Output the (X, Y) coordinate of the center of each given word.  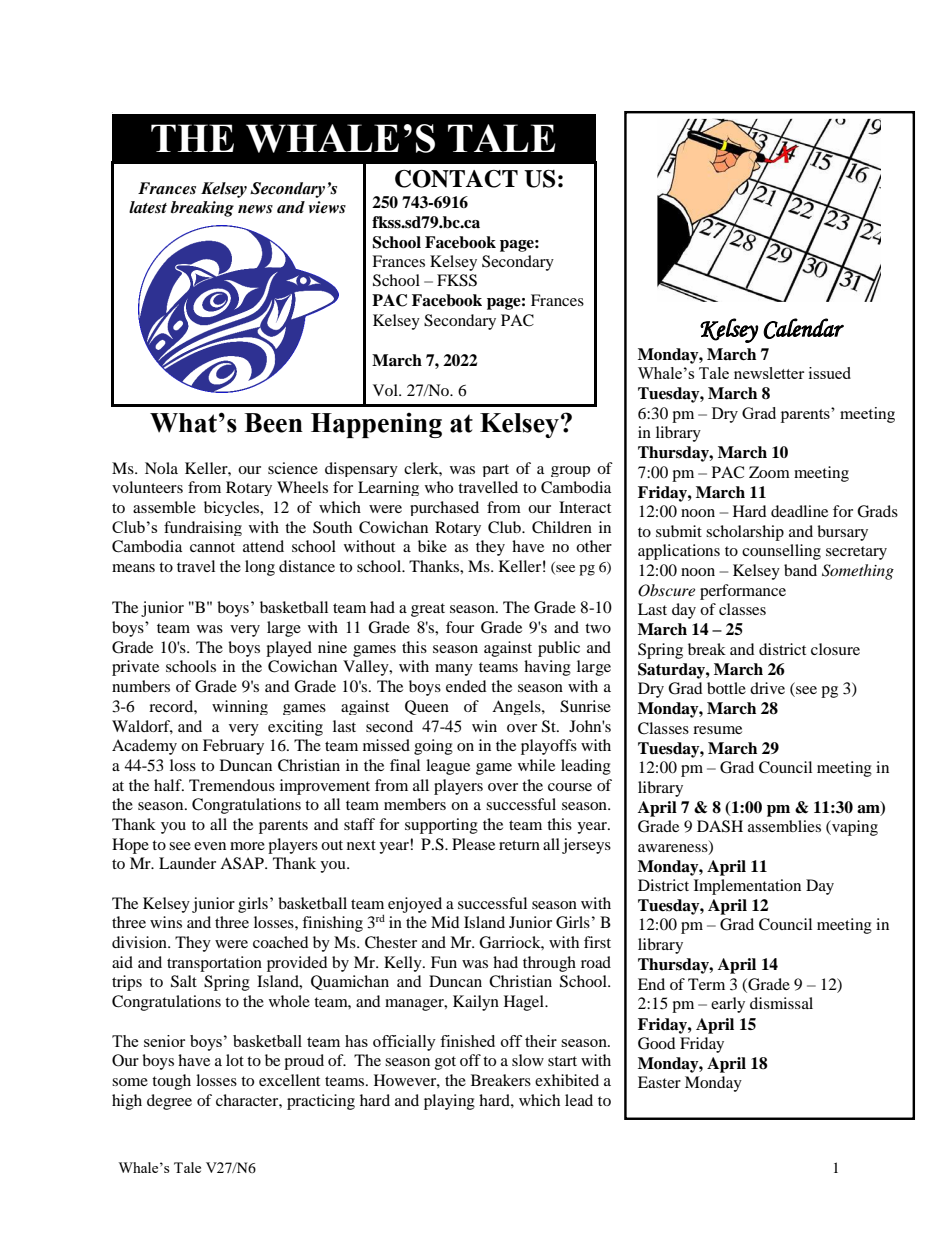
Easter (659, 1082)
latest (148, 207)
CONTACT (456, 179)
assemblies (784, 826)
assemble (164, 507)
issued (830, 373)
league (448, 767)
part (496, 470)
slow (528, 1060)
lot (235, 1060)
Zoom (769, 472)
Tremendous (232, 785)
